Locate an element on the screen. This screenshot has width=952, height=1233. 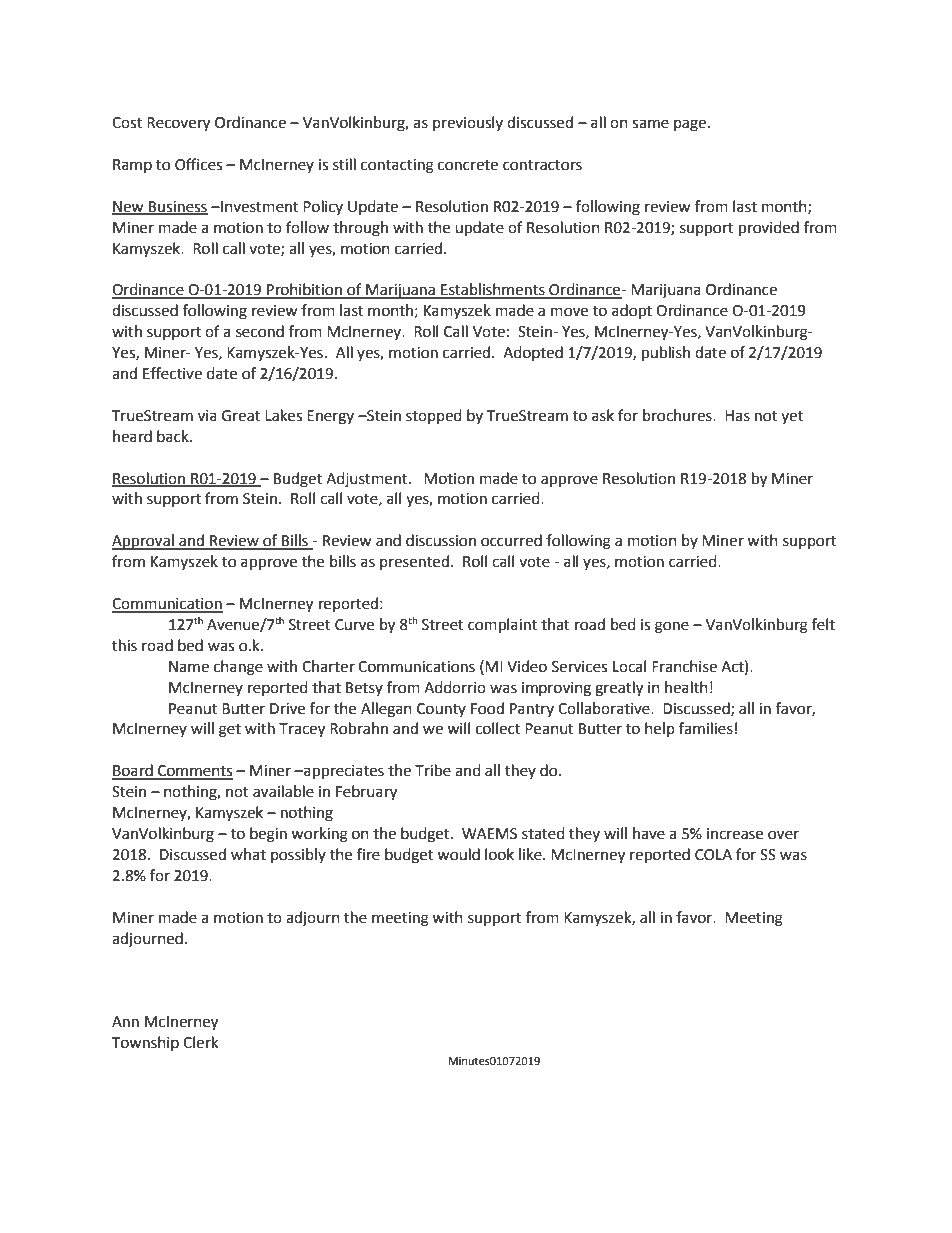
concrete is located at coordinates (468, 165).
